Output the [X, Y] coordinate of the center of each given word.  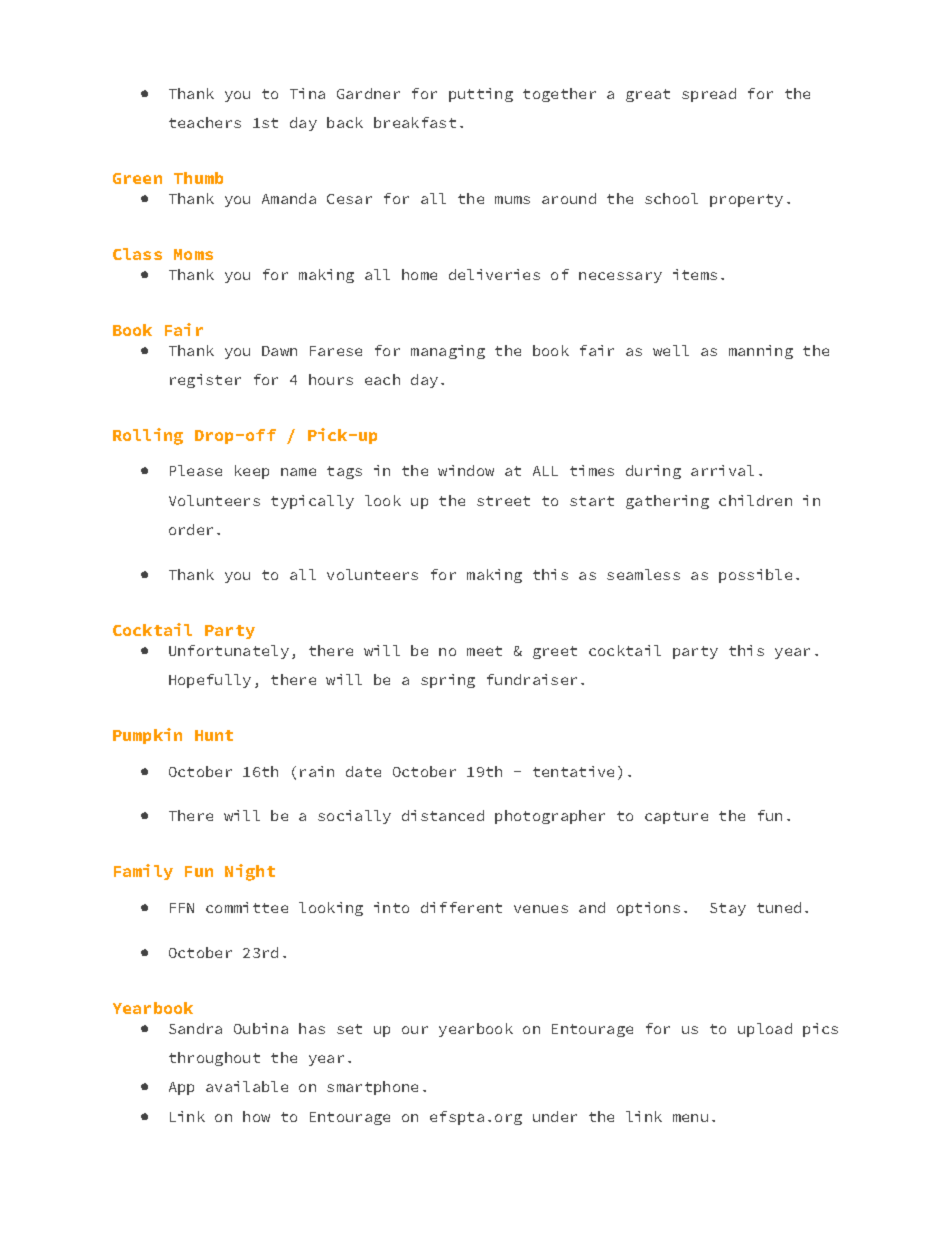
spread [709, 95]
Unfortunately [229, 652]
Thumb [198, 178]
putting [481, 95]
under [555, 1116]
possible [755, 576]
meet [484, 651]
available [247, 1086]
